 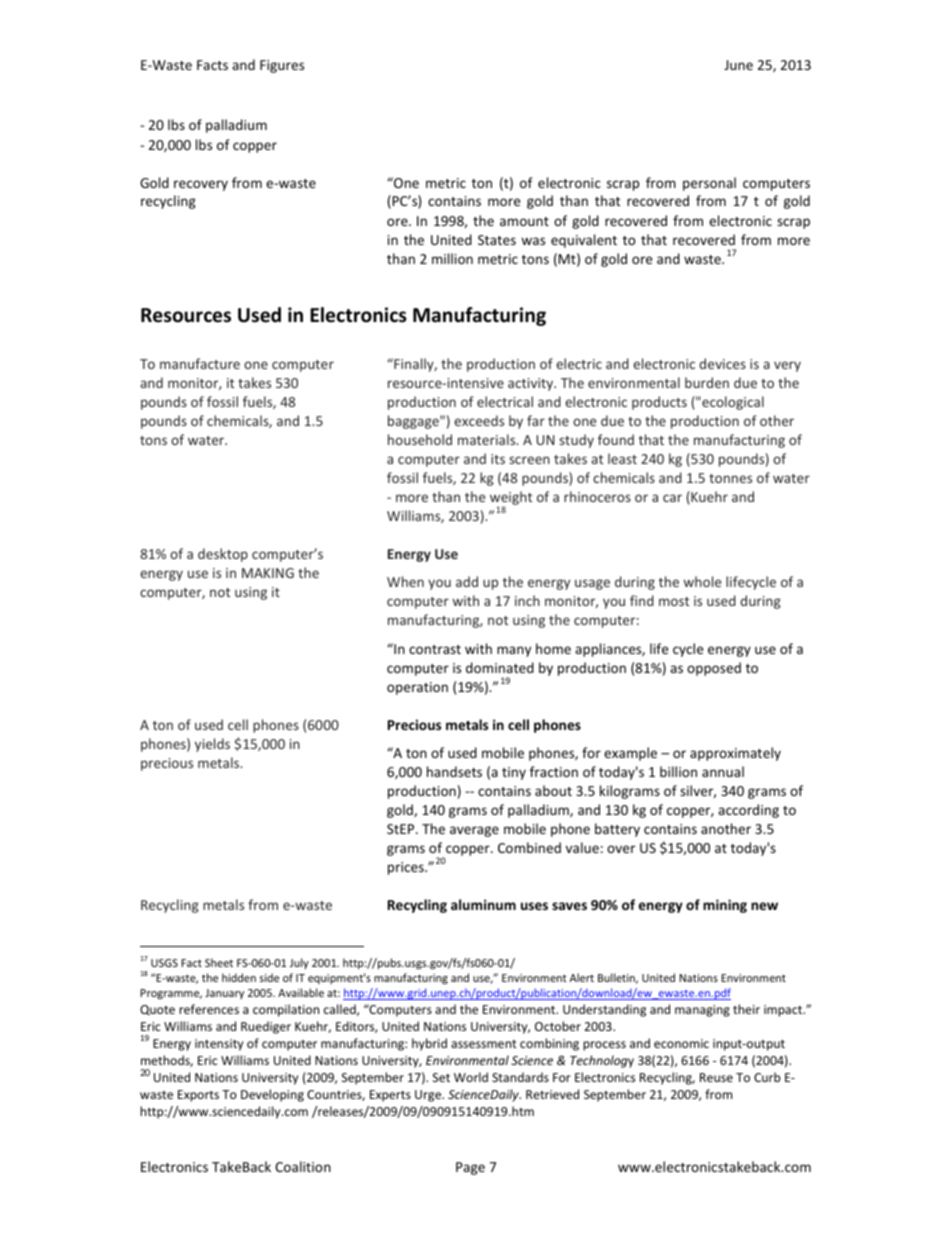 What do you see at coordinates (223, 555) in the page?
I see `desktop` at bounding box center [223, 555].
